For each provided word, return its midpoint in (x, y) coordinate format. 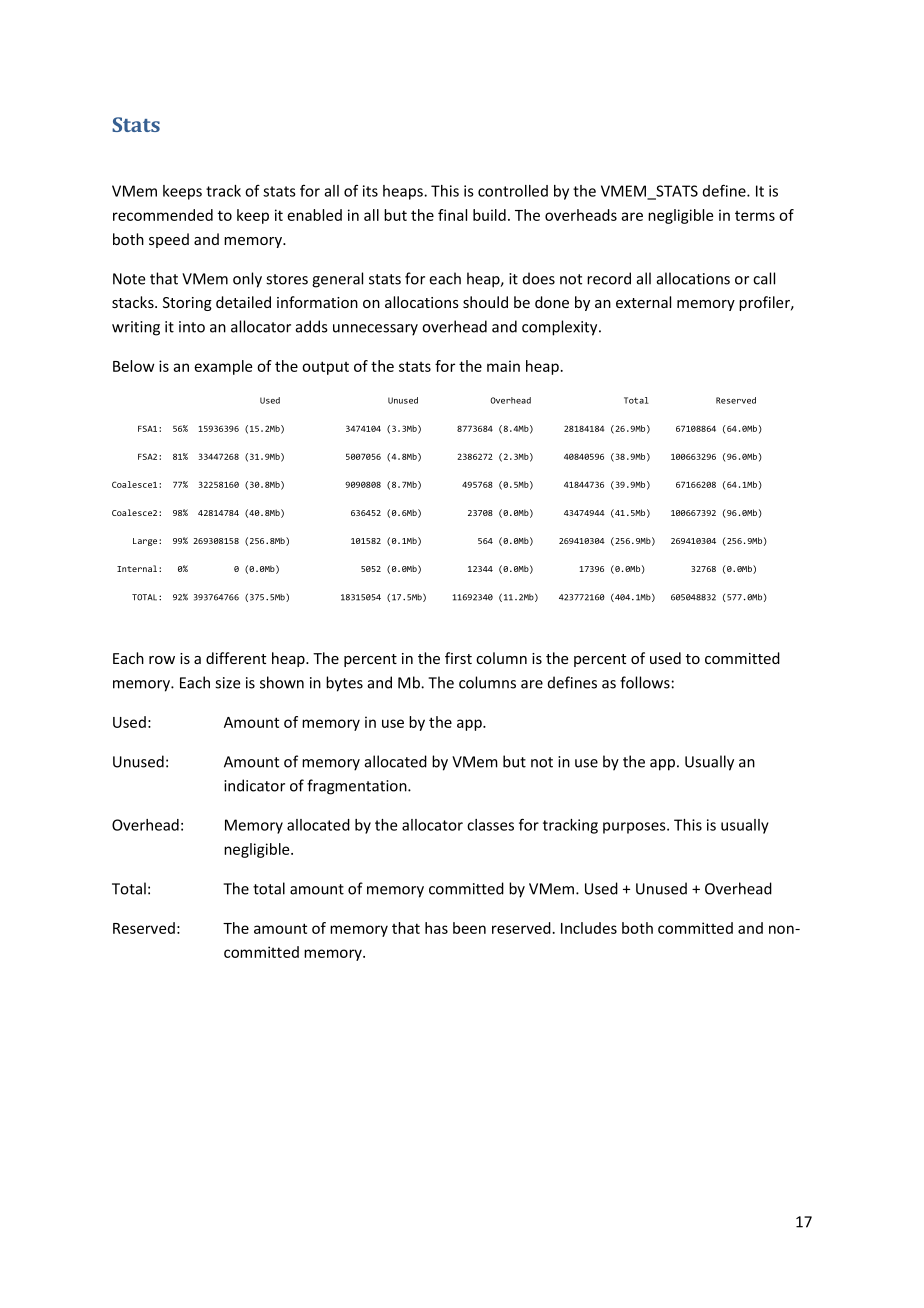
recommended (163, 215)
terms (755, 216)
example (223, 367)
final (452, 215)
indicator (254, 785)
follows (645, 682)
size (228, 683)
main (503, 366)
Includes (589, 928)
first (458, 658)
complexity (561, 328)
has (436, 928)
